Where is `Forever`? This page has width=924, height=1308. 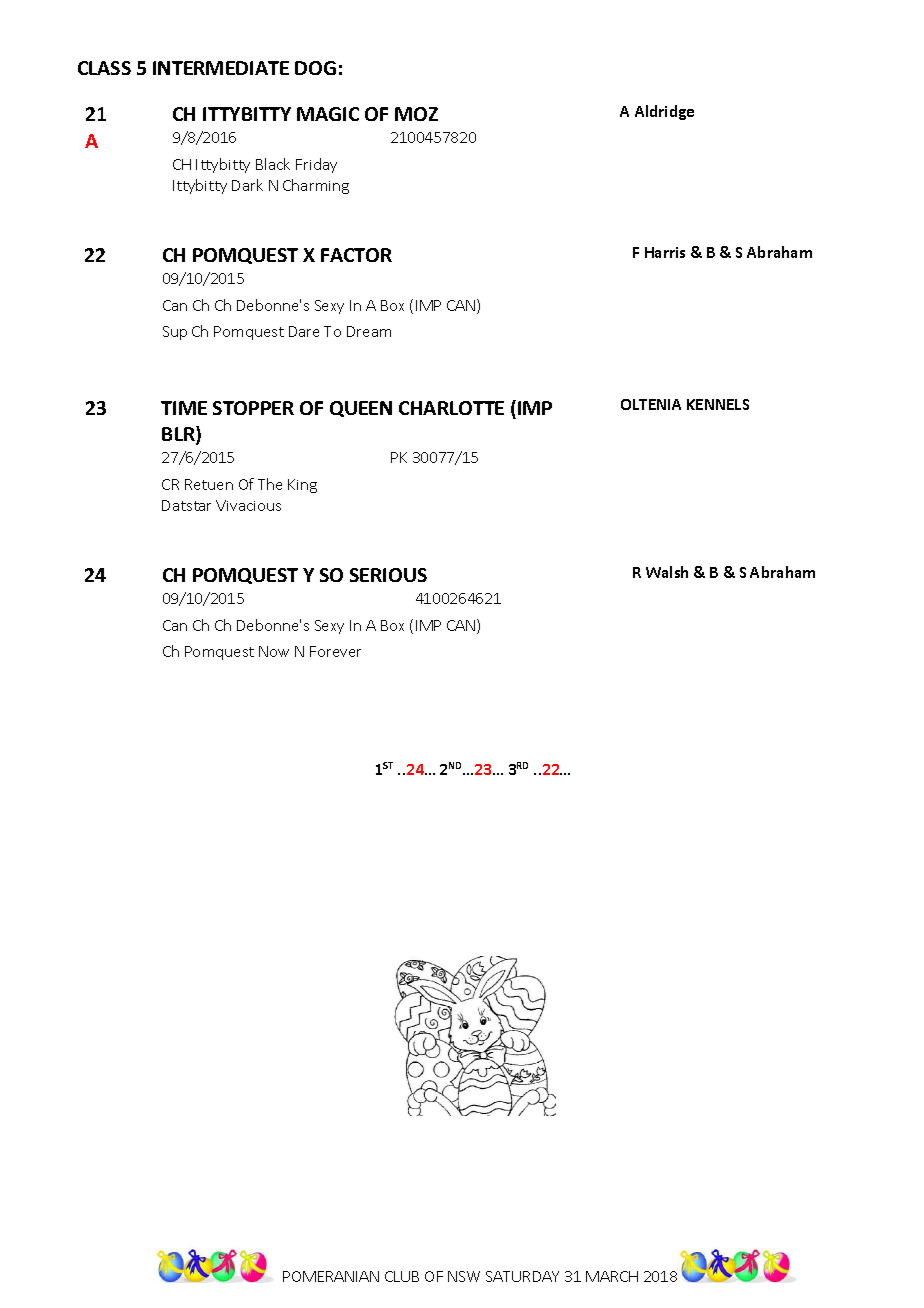
Forever is located at coordinates (335, 651).
